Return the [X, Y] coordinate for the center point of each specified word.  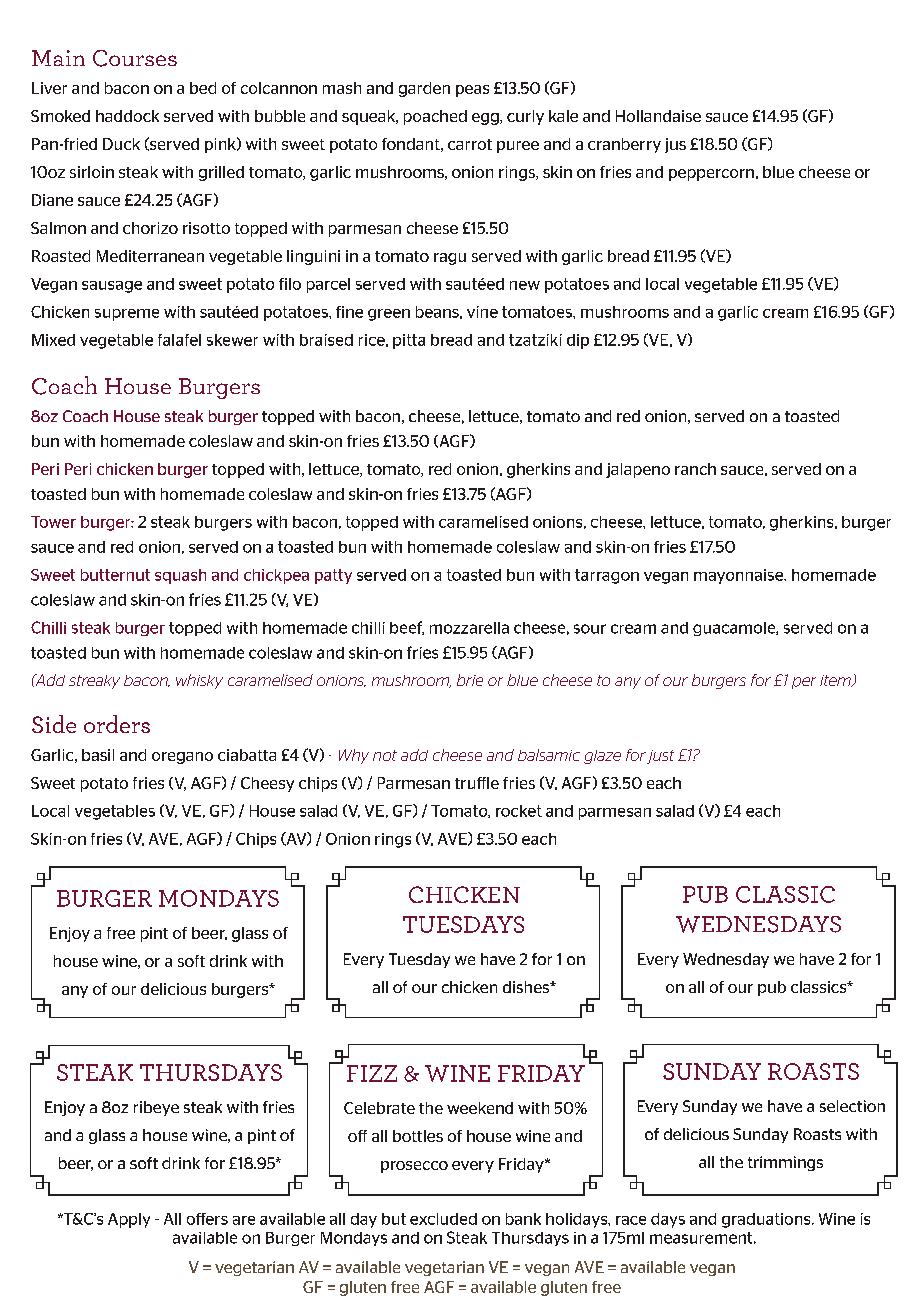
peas [472, 91]
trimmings [785, 1163]
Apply [129, 1220]
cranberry [624, 145]
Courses [135, 58]
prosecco [414, 1167]
